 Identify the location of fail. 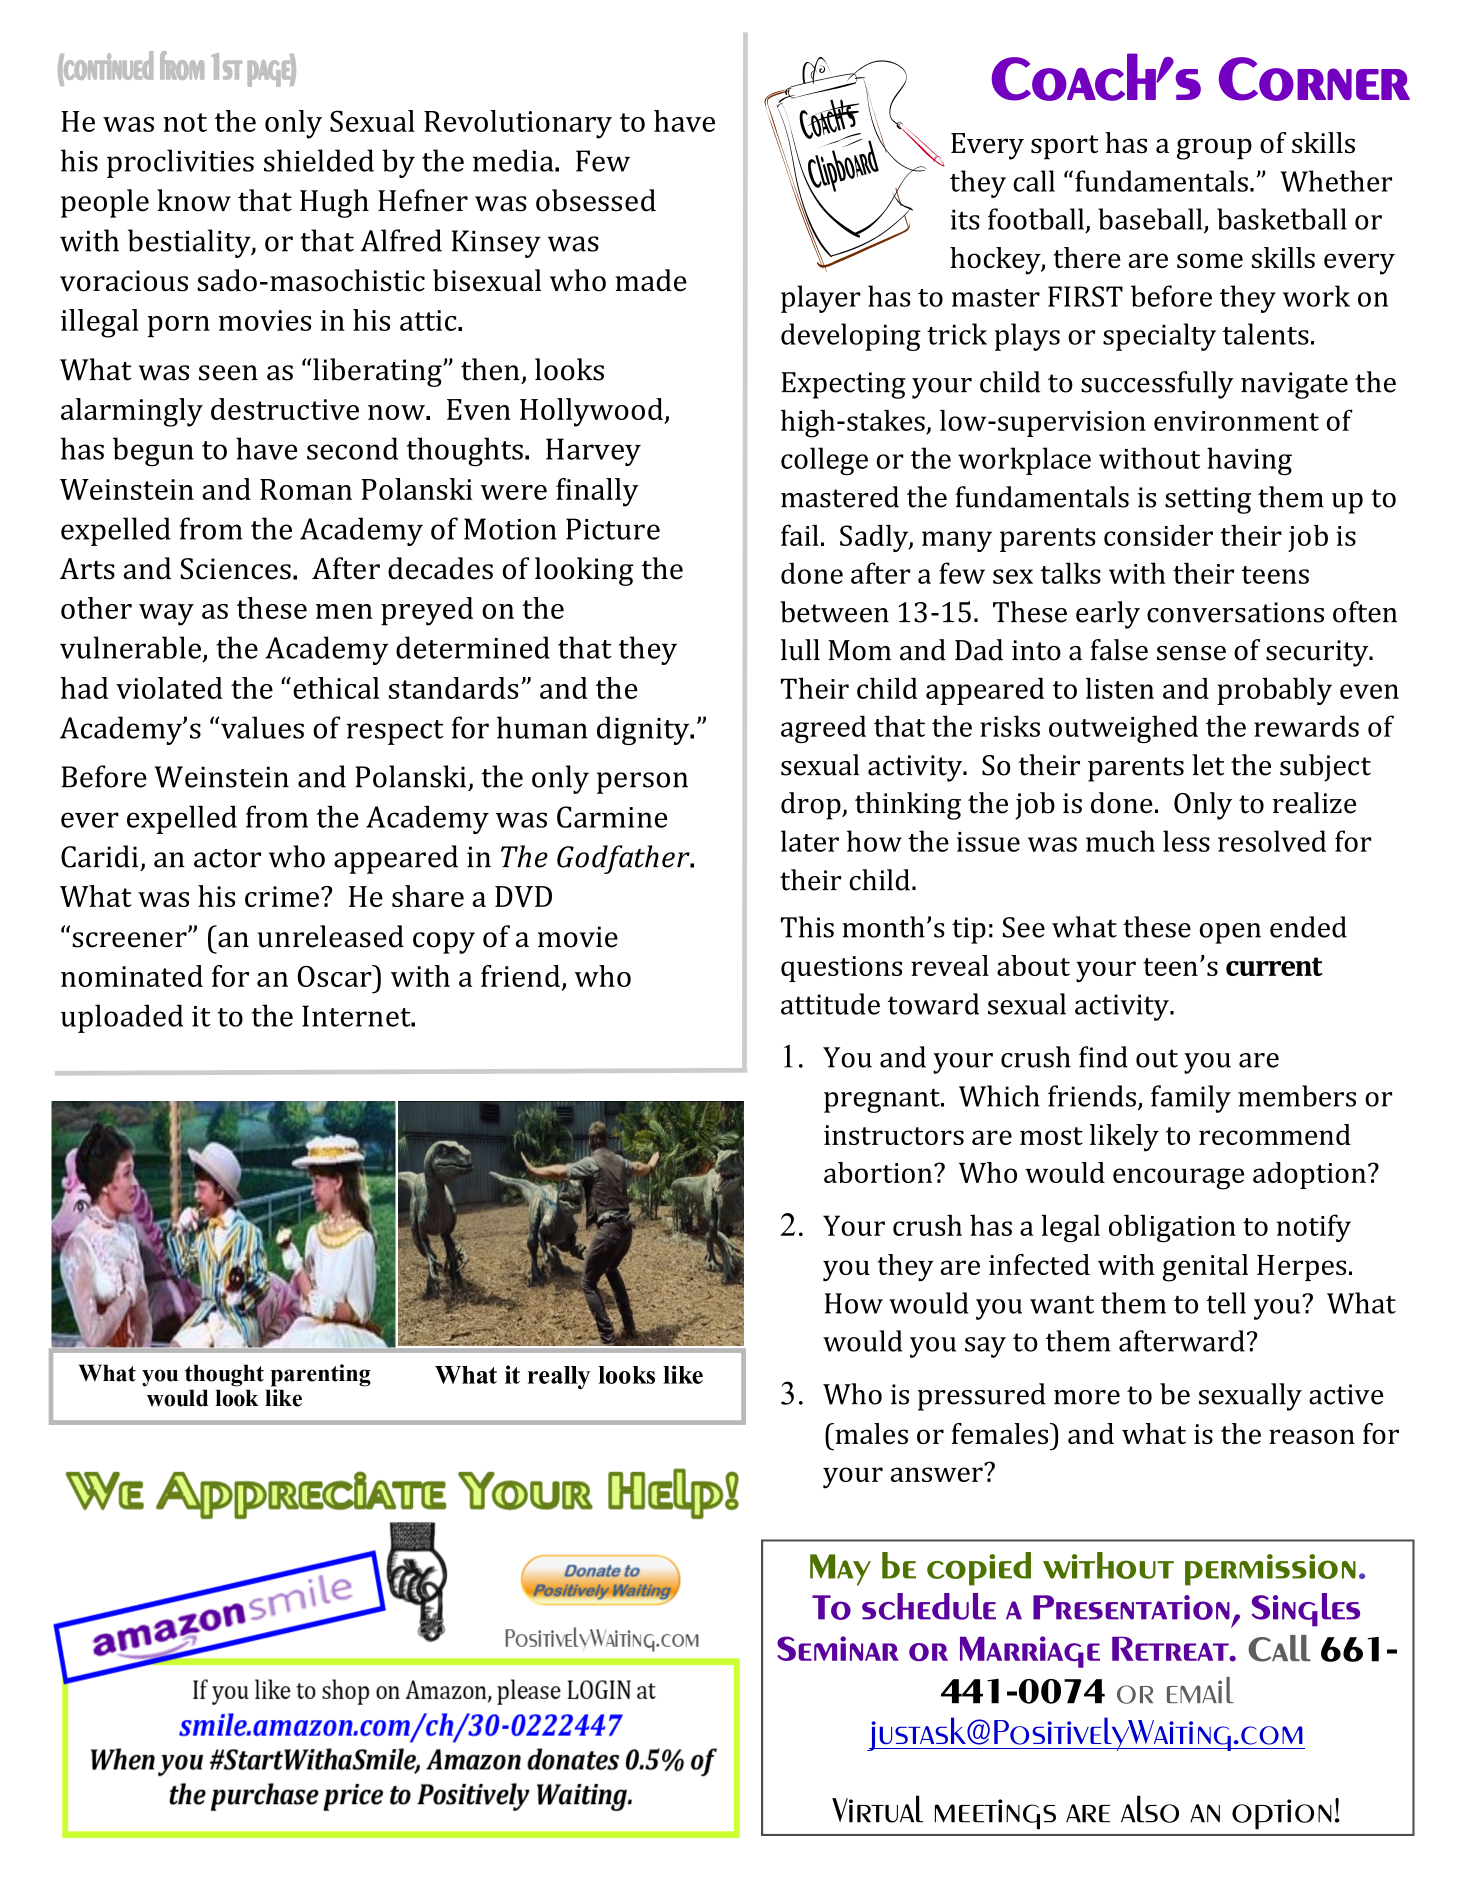
(800, 535).
